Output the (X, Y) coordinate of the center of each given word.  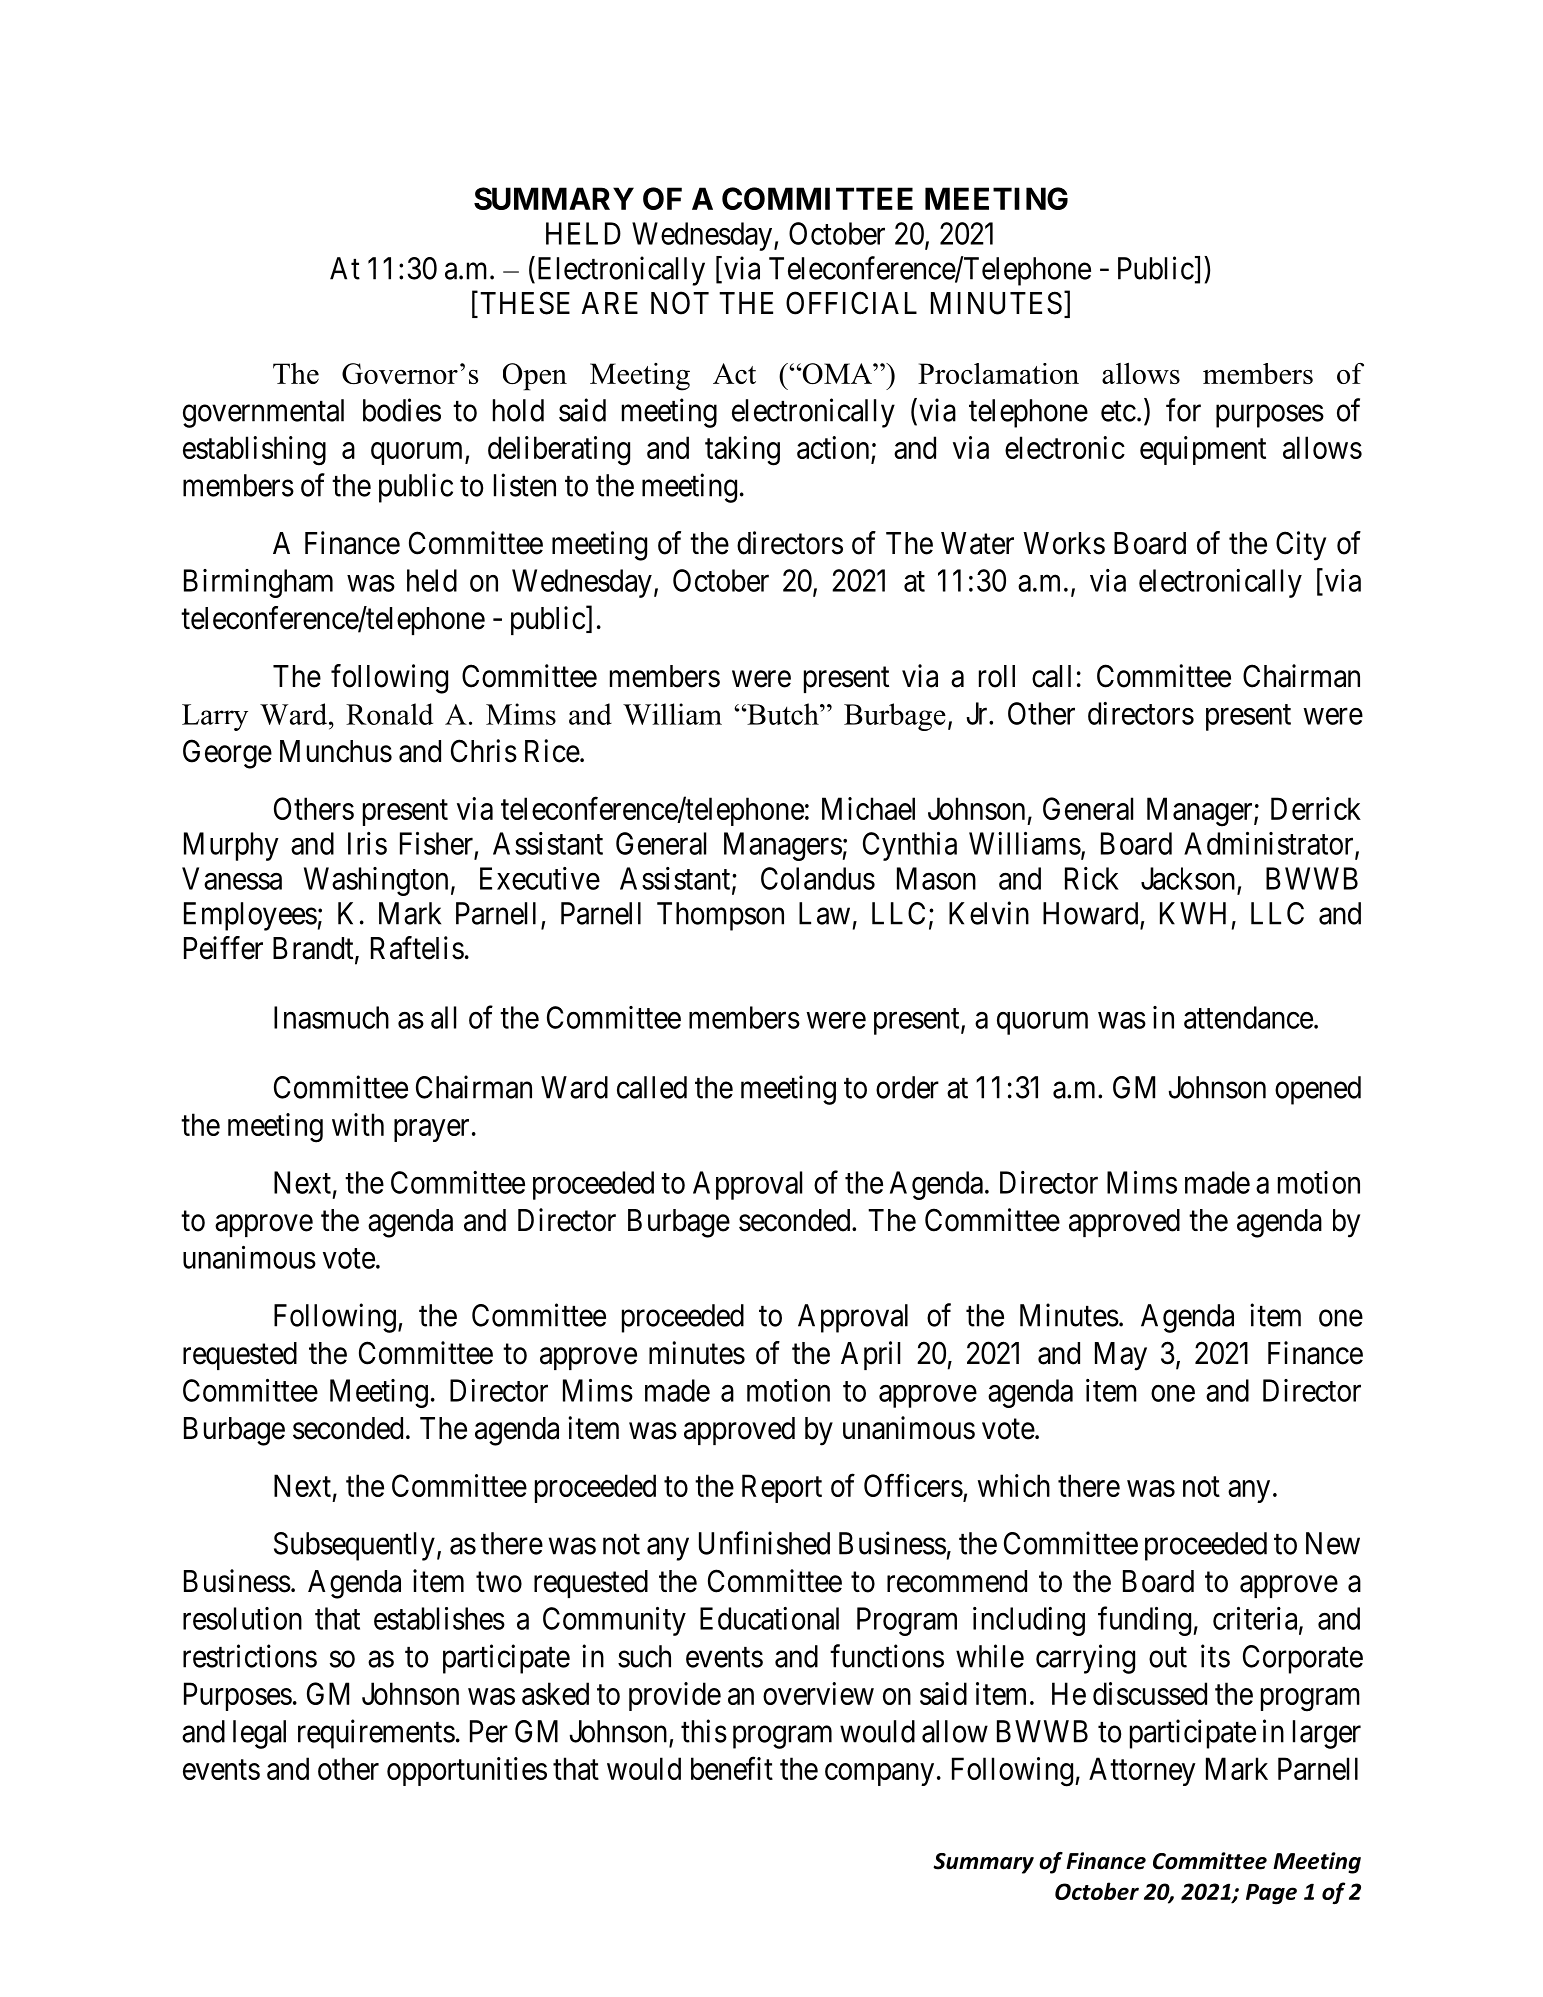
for (1183, 410)
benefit (732, 1768)
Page (1271, 1894)
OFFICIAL (851, 303)
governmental (263, 413)
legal (259, 1734)
